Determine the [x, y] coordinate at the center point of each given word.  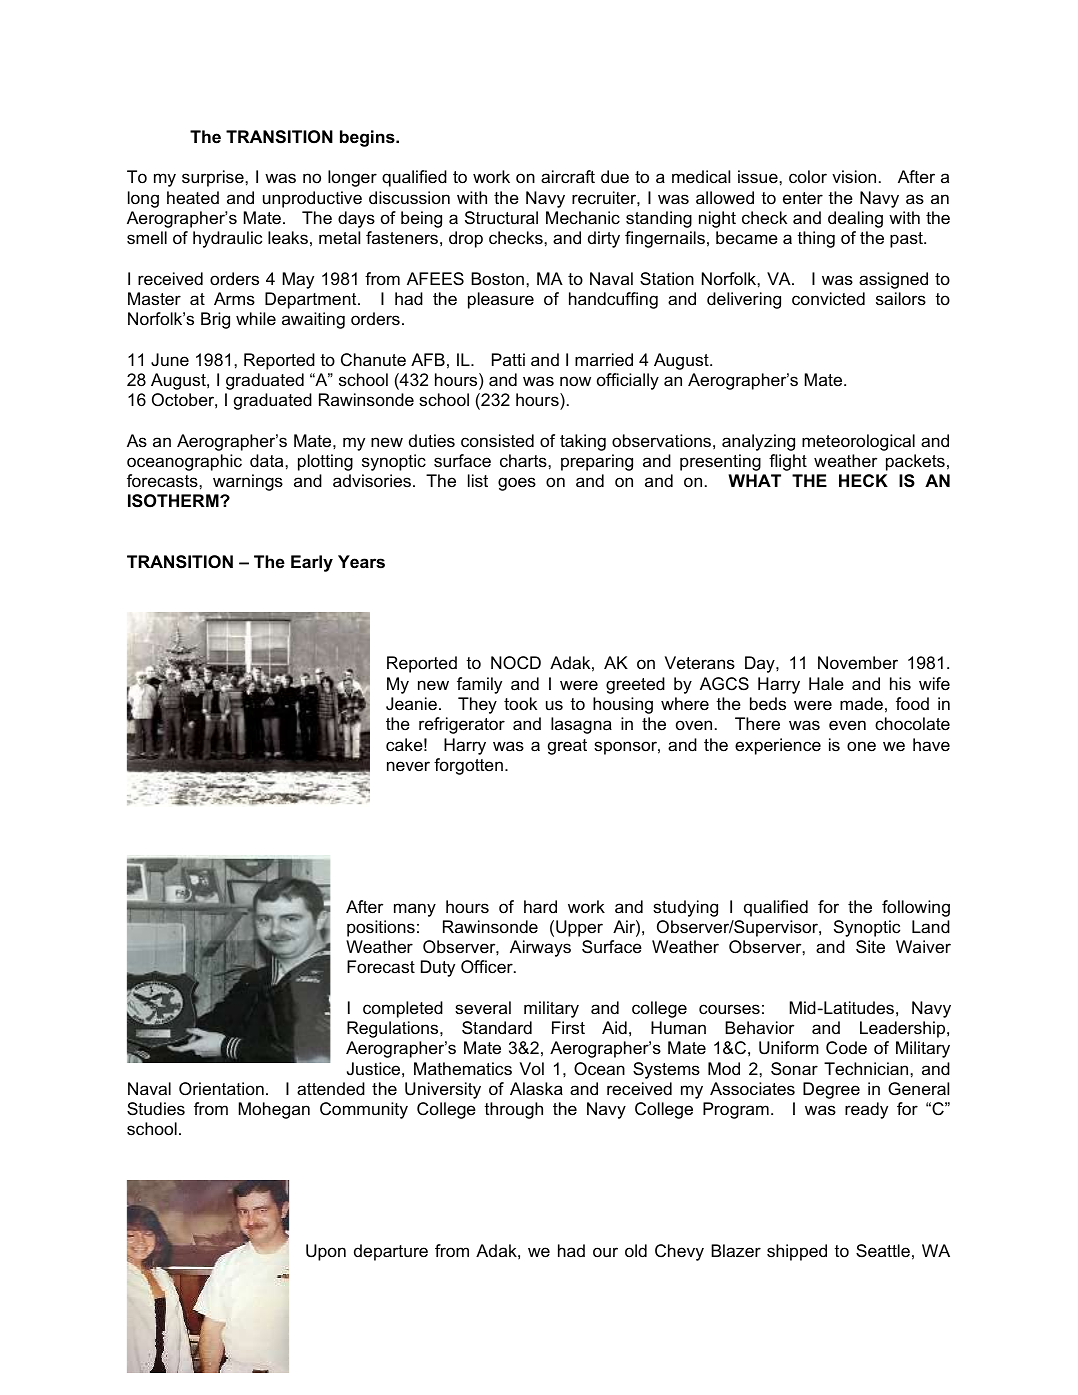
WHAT [754, 480]
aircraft [568, 177]
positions [381, 928]
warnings [248, 482]
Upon [326, 1252]
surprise [214, 178]
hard [540, 907]
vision [854, 177]
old [636, 1250]
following [916, 908]
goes [517, 484]
